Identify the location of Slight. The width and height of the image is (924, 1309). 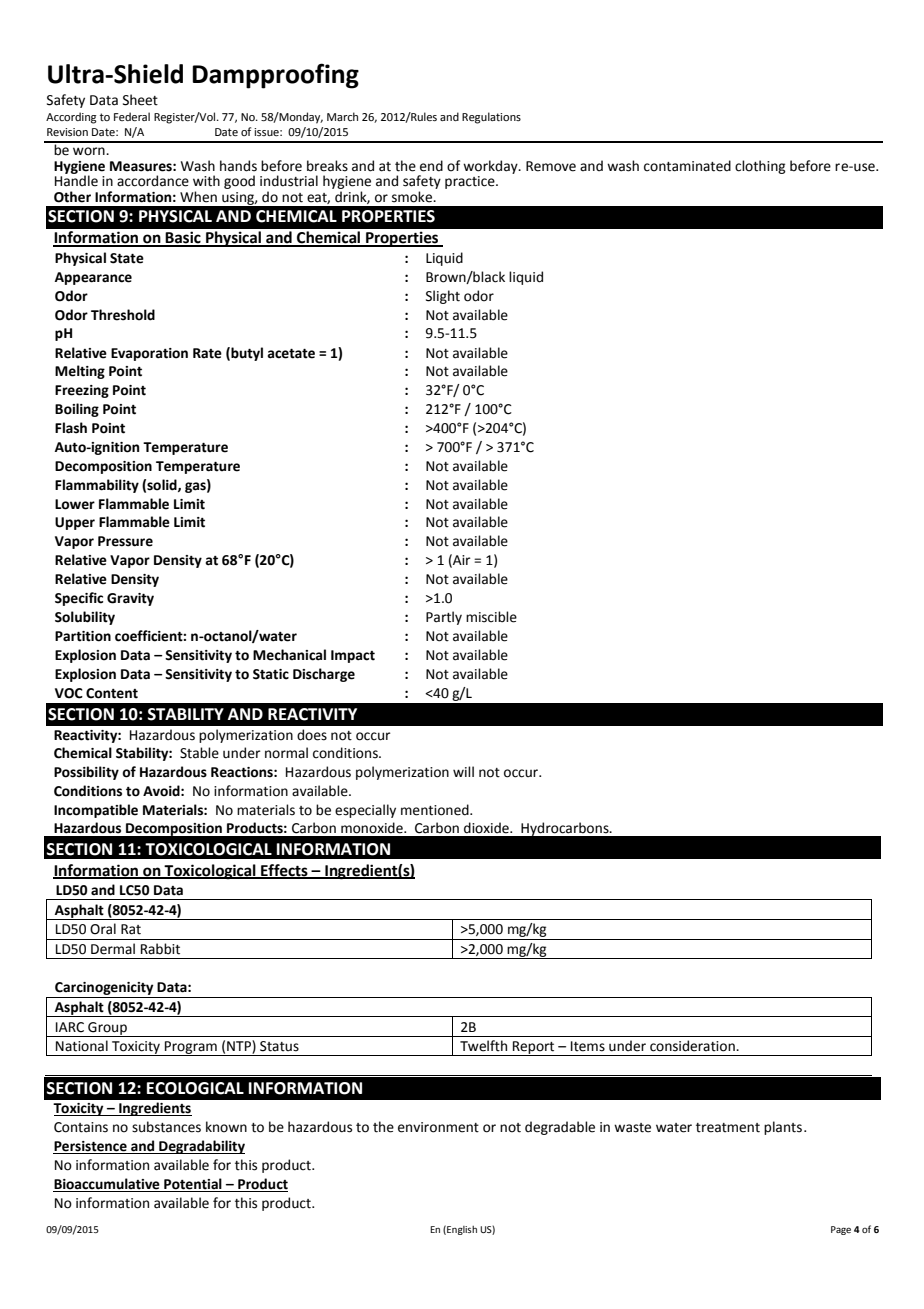
(443, 297).
